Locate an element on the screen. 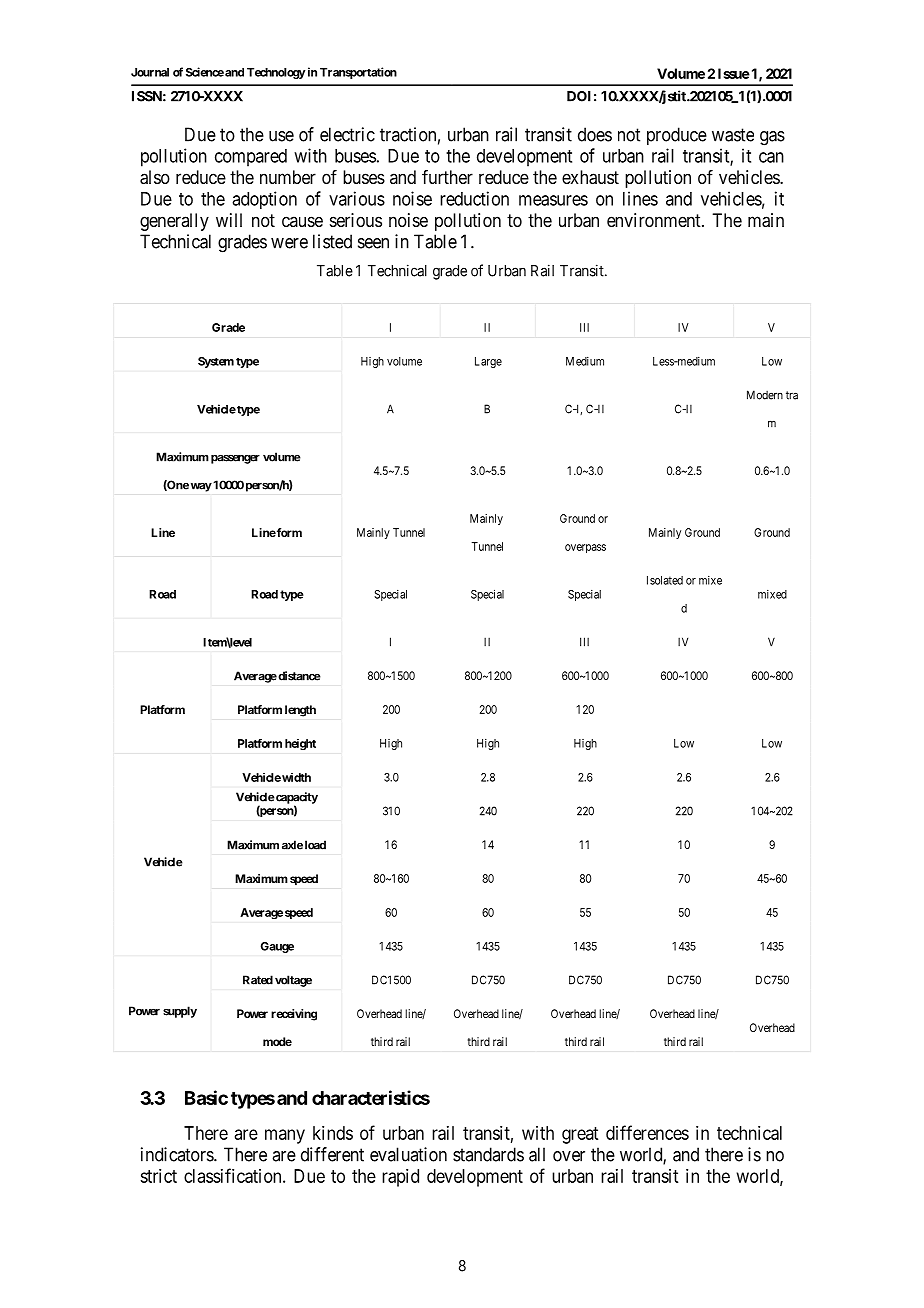  axle is located at coordinates (292, 845).
